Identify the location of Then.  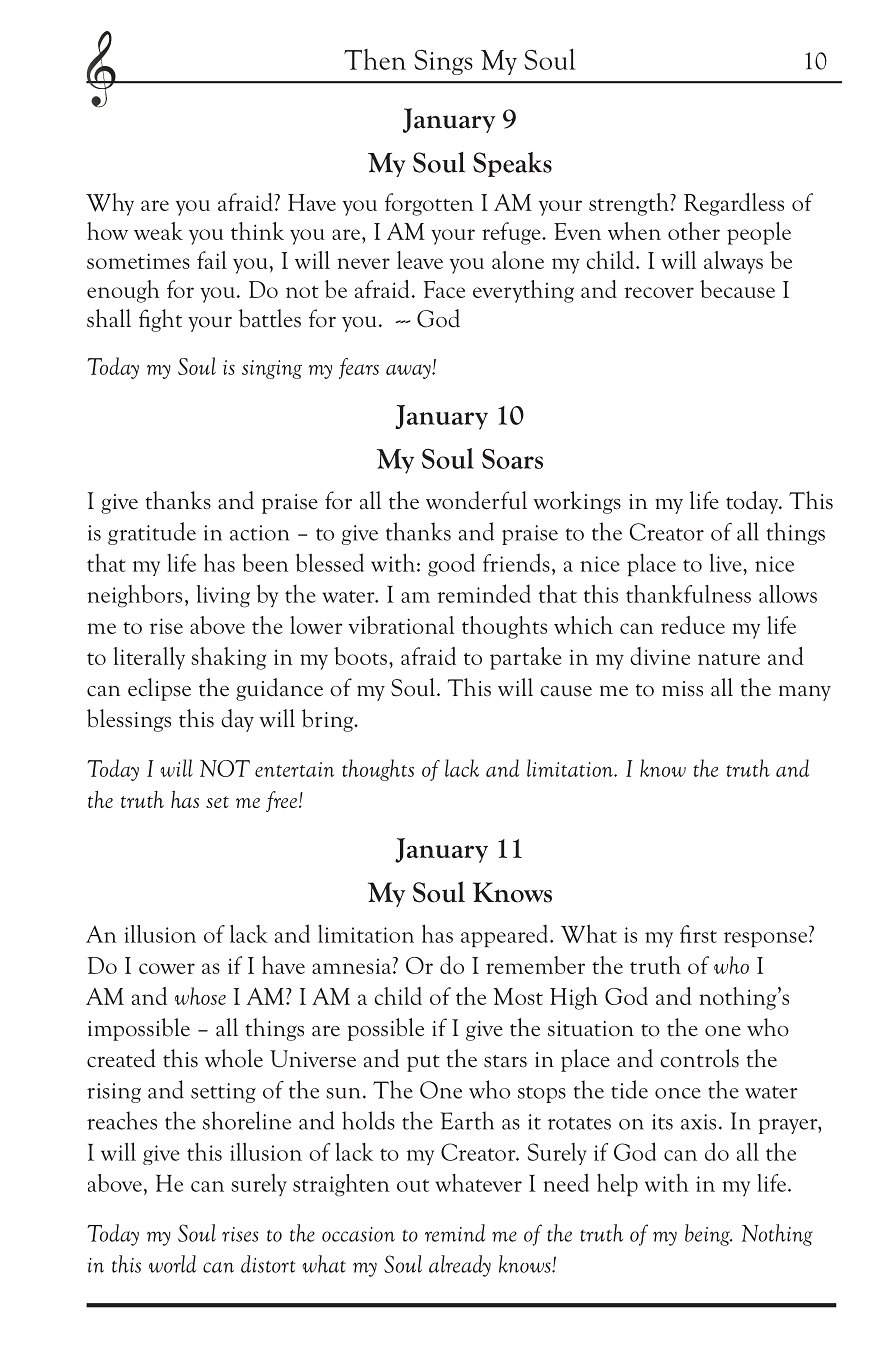
(375, 59).
